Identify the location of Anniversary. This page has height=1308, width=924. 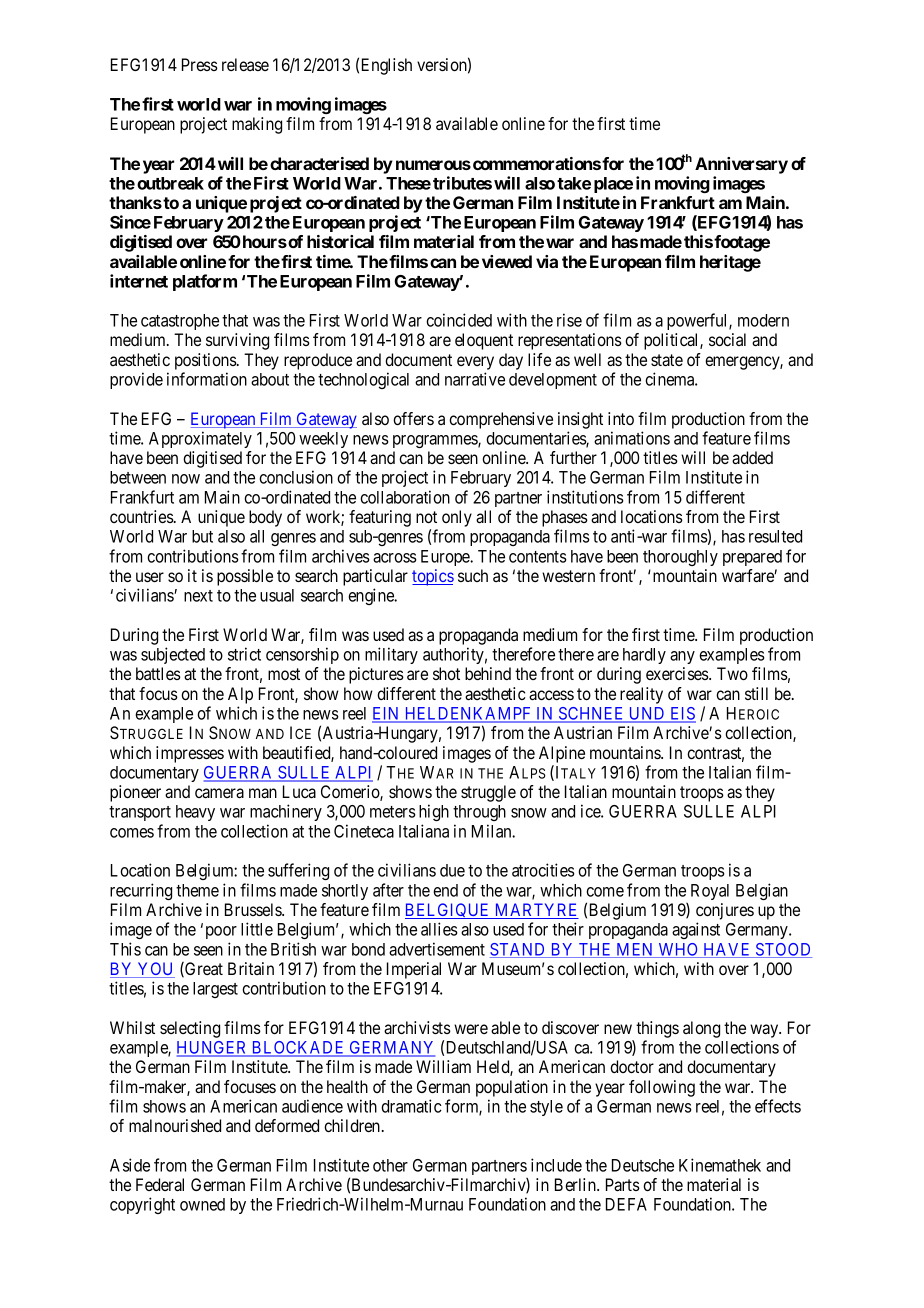
(741, 165).
